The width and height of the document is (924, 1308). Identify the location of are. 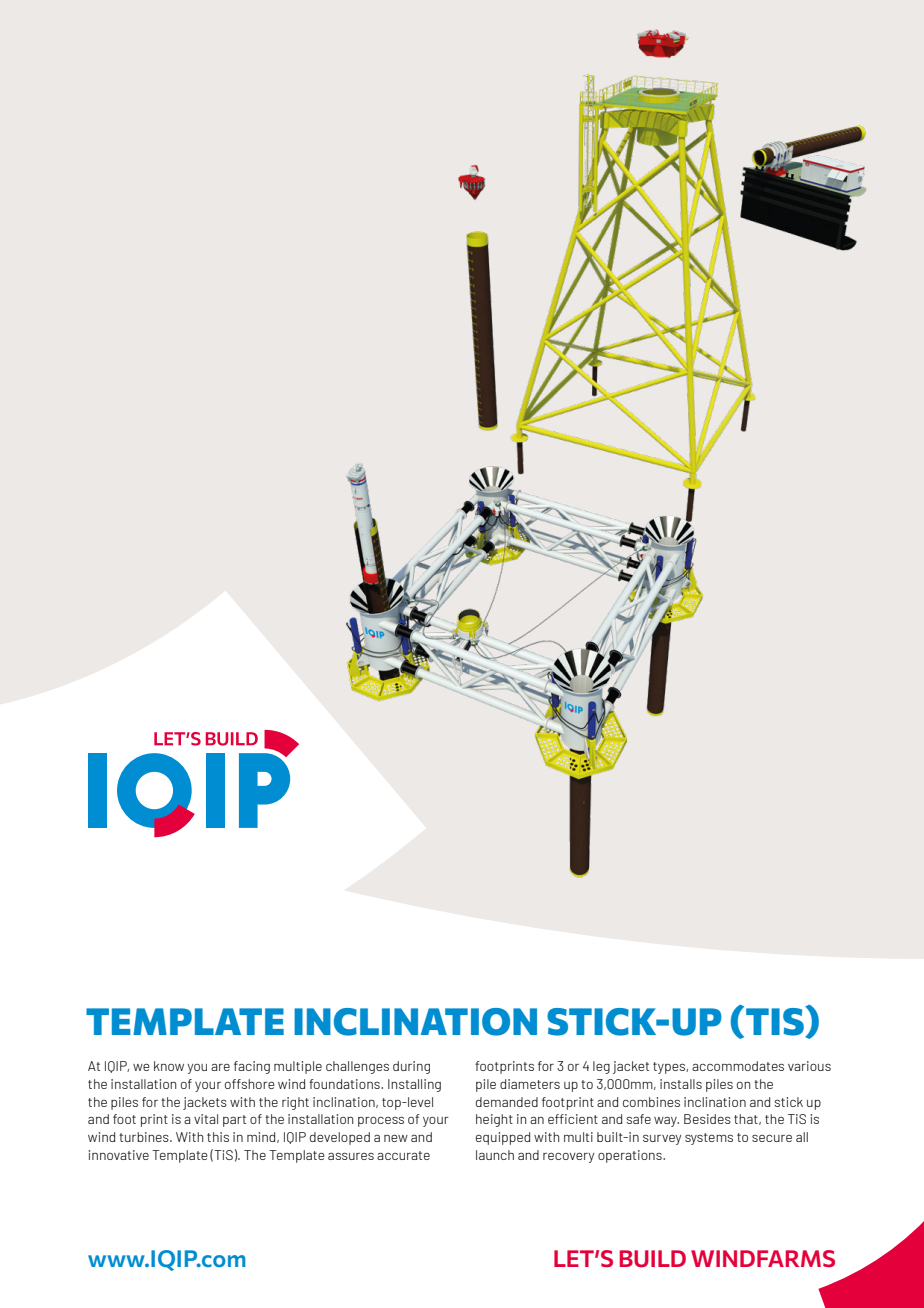
(220, 1067).
